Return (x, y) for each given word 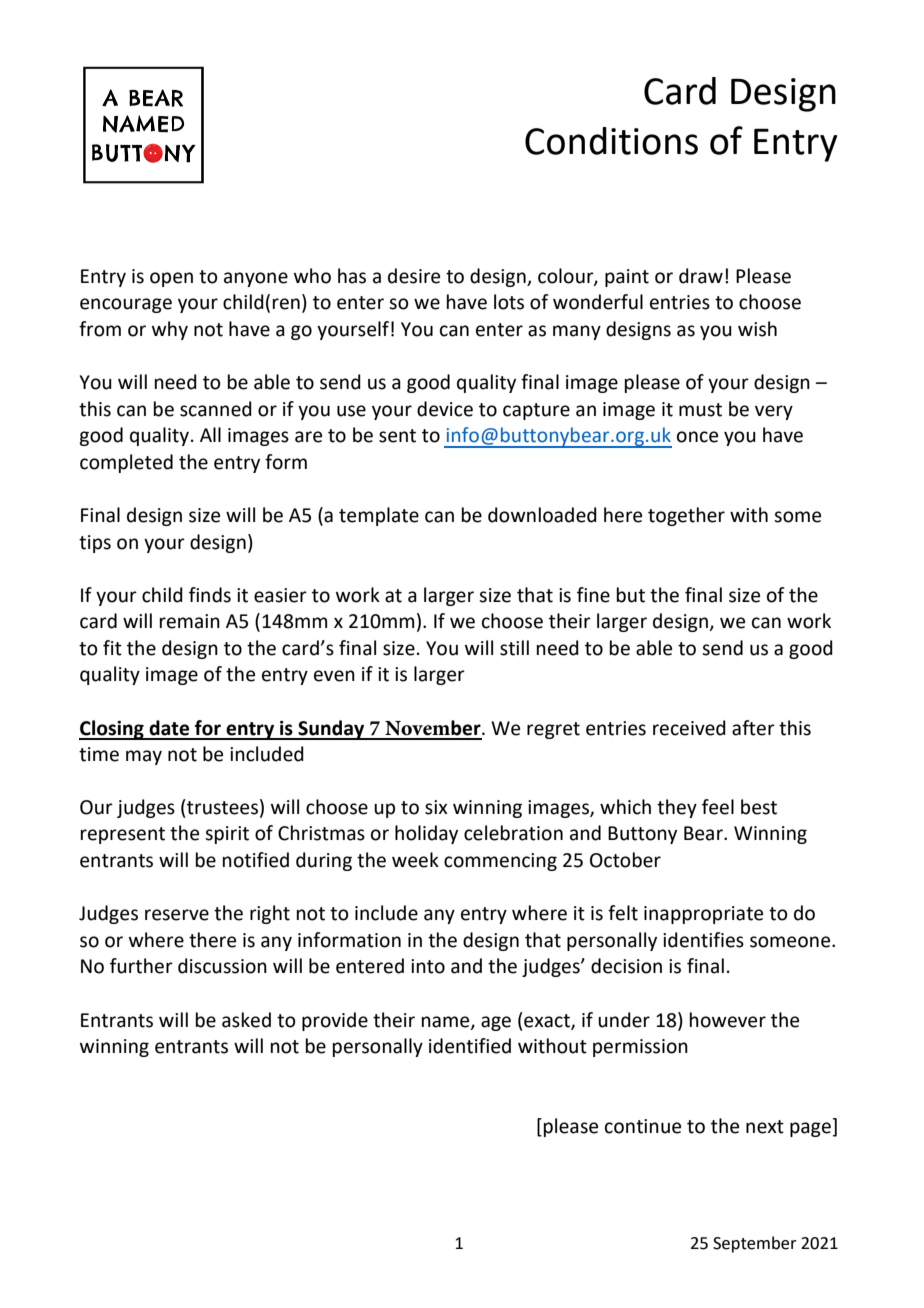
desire (414, 276)
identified (470, 1046)
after (753, 728)
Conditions (611, 141)
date (169, 728)
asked (246, 1020)
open (171, 279)
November (434, 728)
